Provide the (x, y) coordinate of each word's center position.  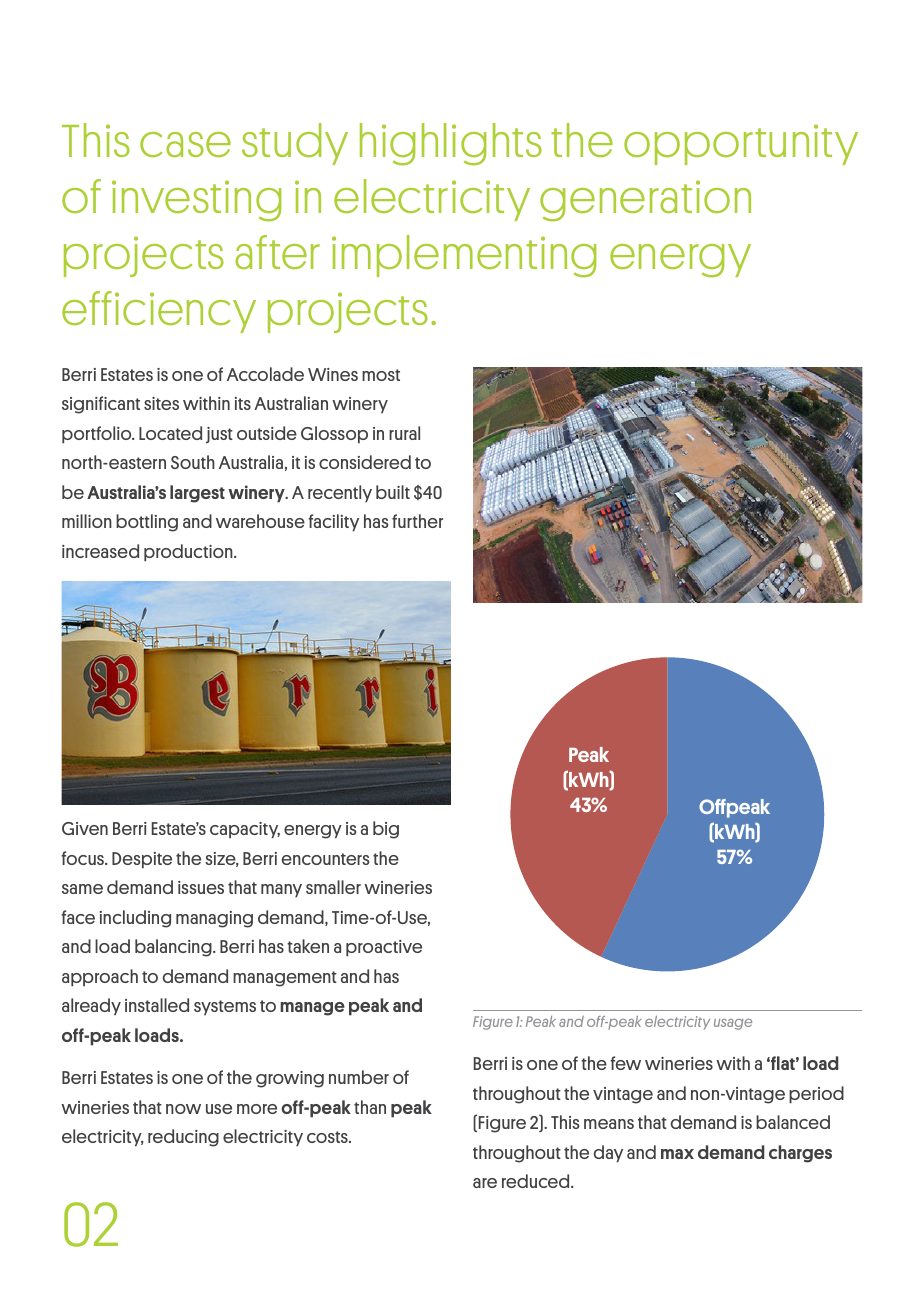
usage (733, 1024)
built (393, 492)
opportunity (741, 144)
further (417, 521)
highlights (451, 144)
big (386, 830)
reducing (183, 1138)
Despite (142, 860)
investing (196, 201)
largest (197, 494)
